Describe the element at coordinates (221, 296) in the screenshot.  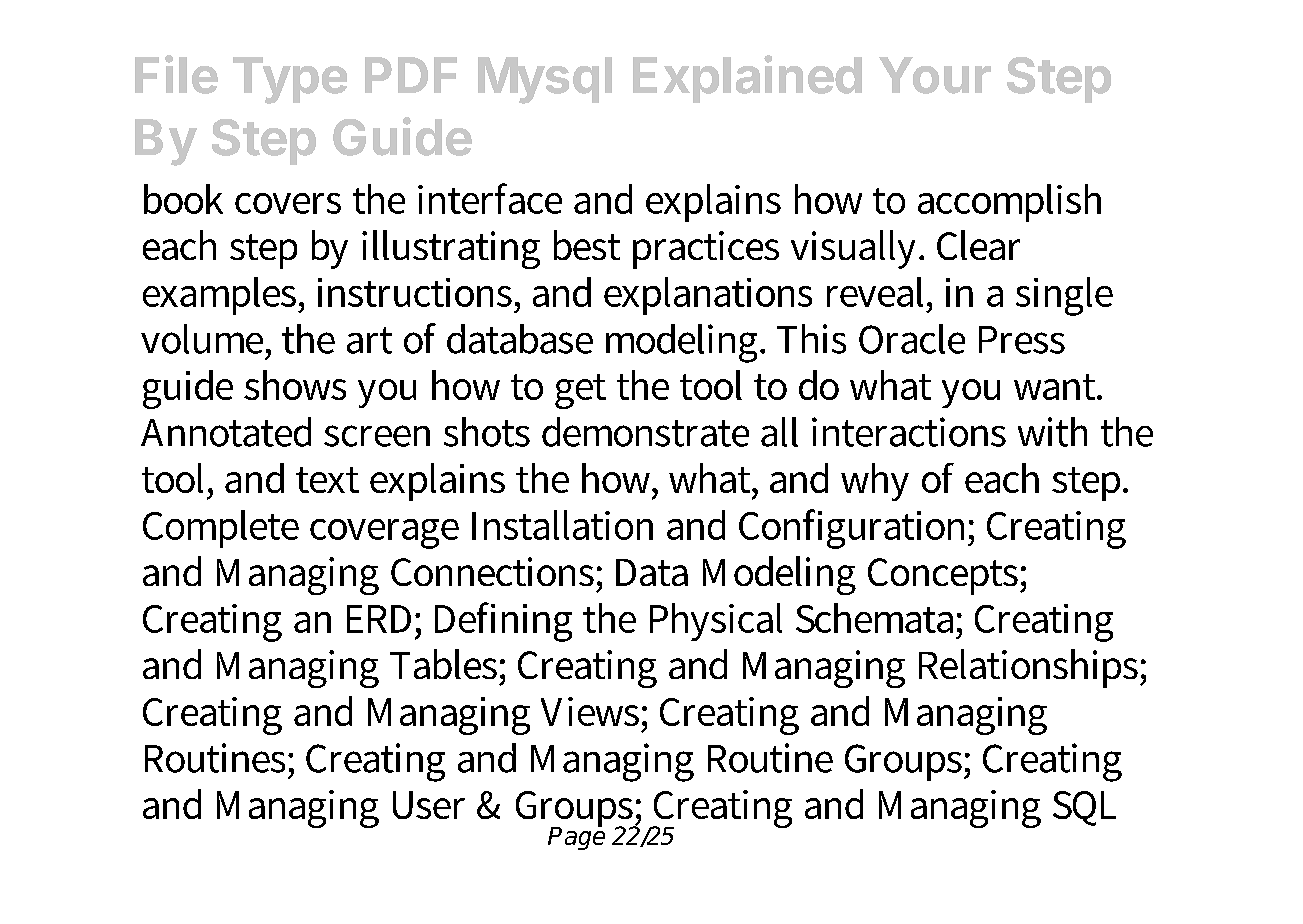
I see `examples` at that location.
